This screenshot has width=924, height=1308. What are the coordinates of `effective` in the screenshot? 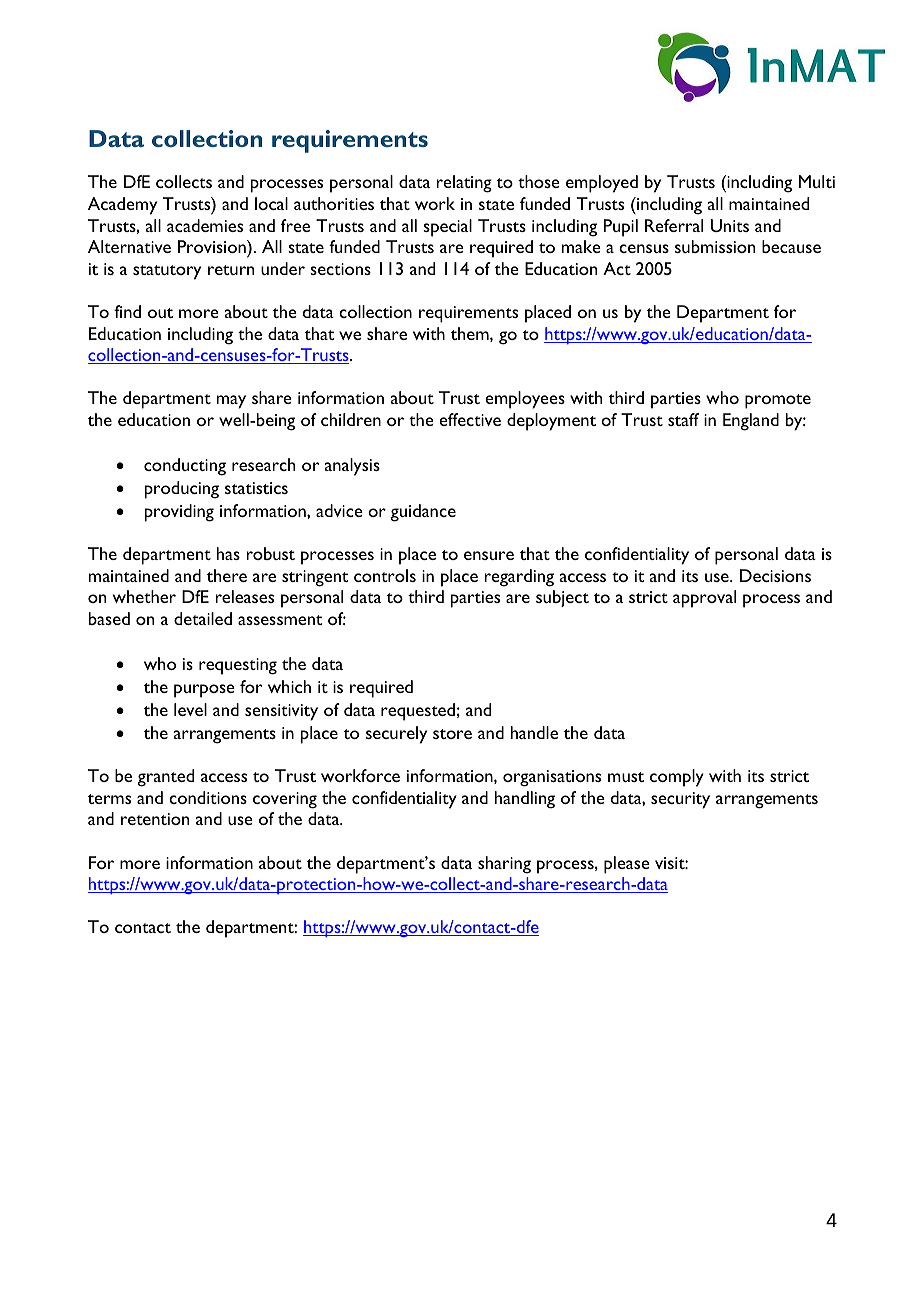 It's located at (470, 419).
